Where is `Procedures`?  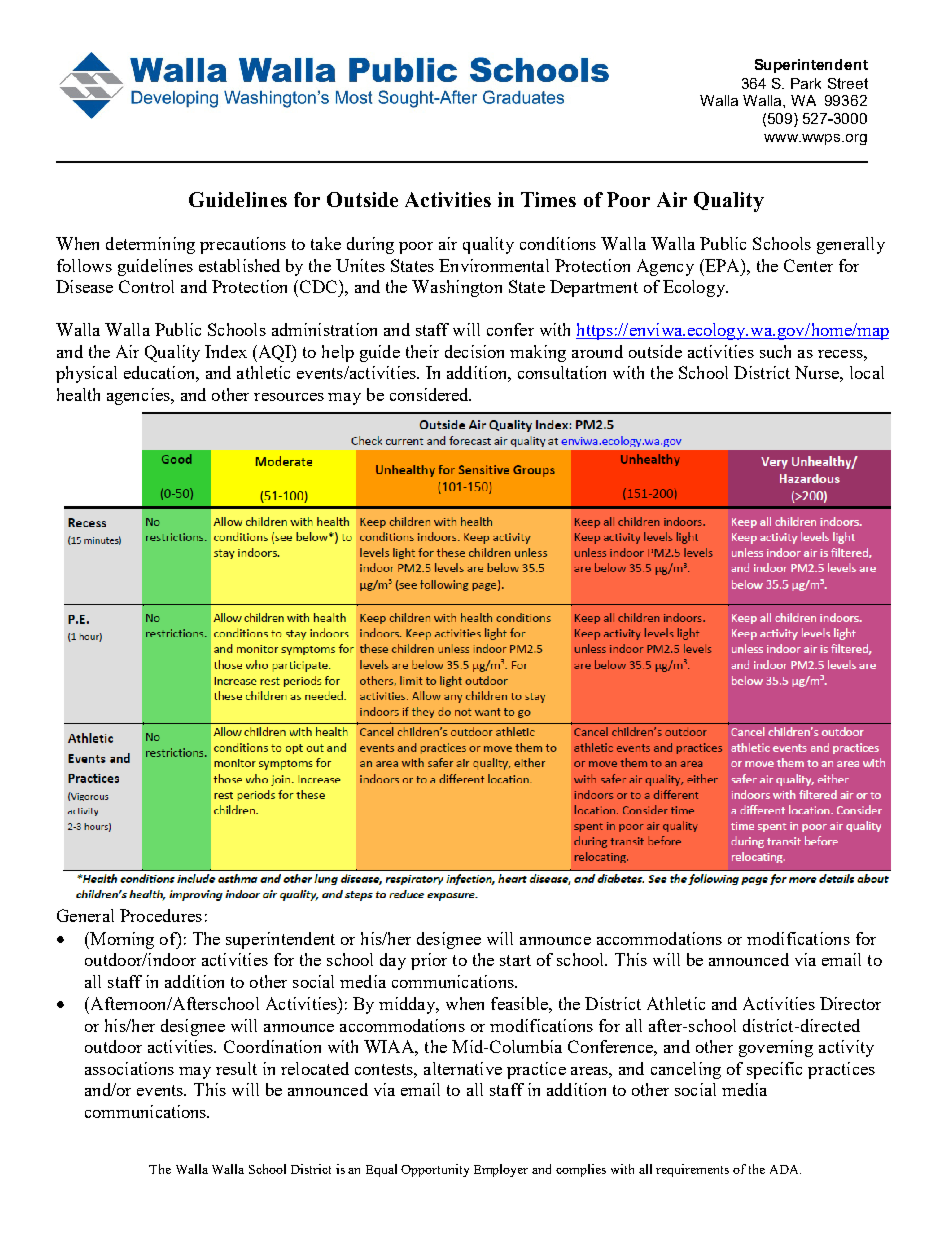
Procedures is located at coordinates (161, 915).
